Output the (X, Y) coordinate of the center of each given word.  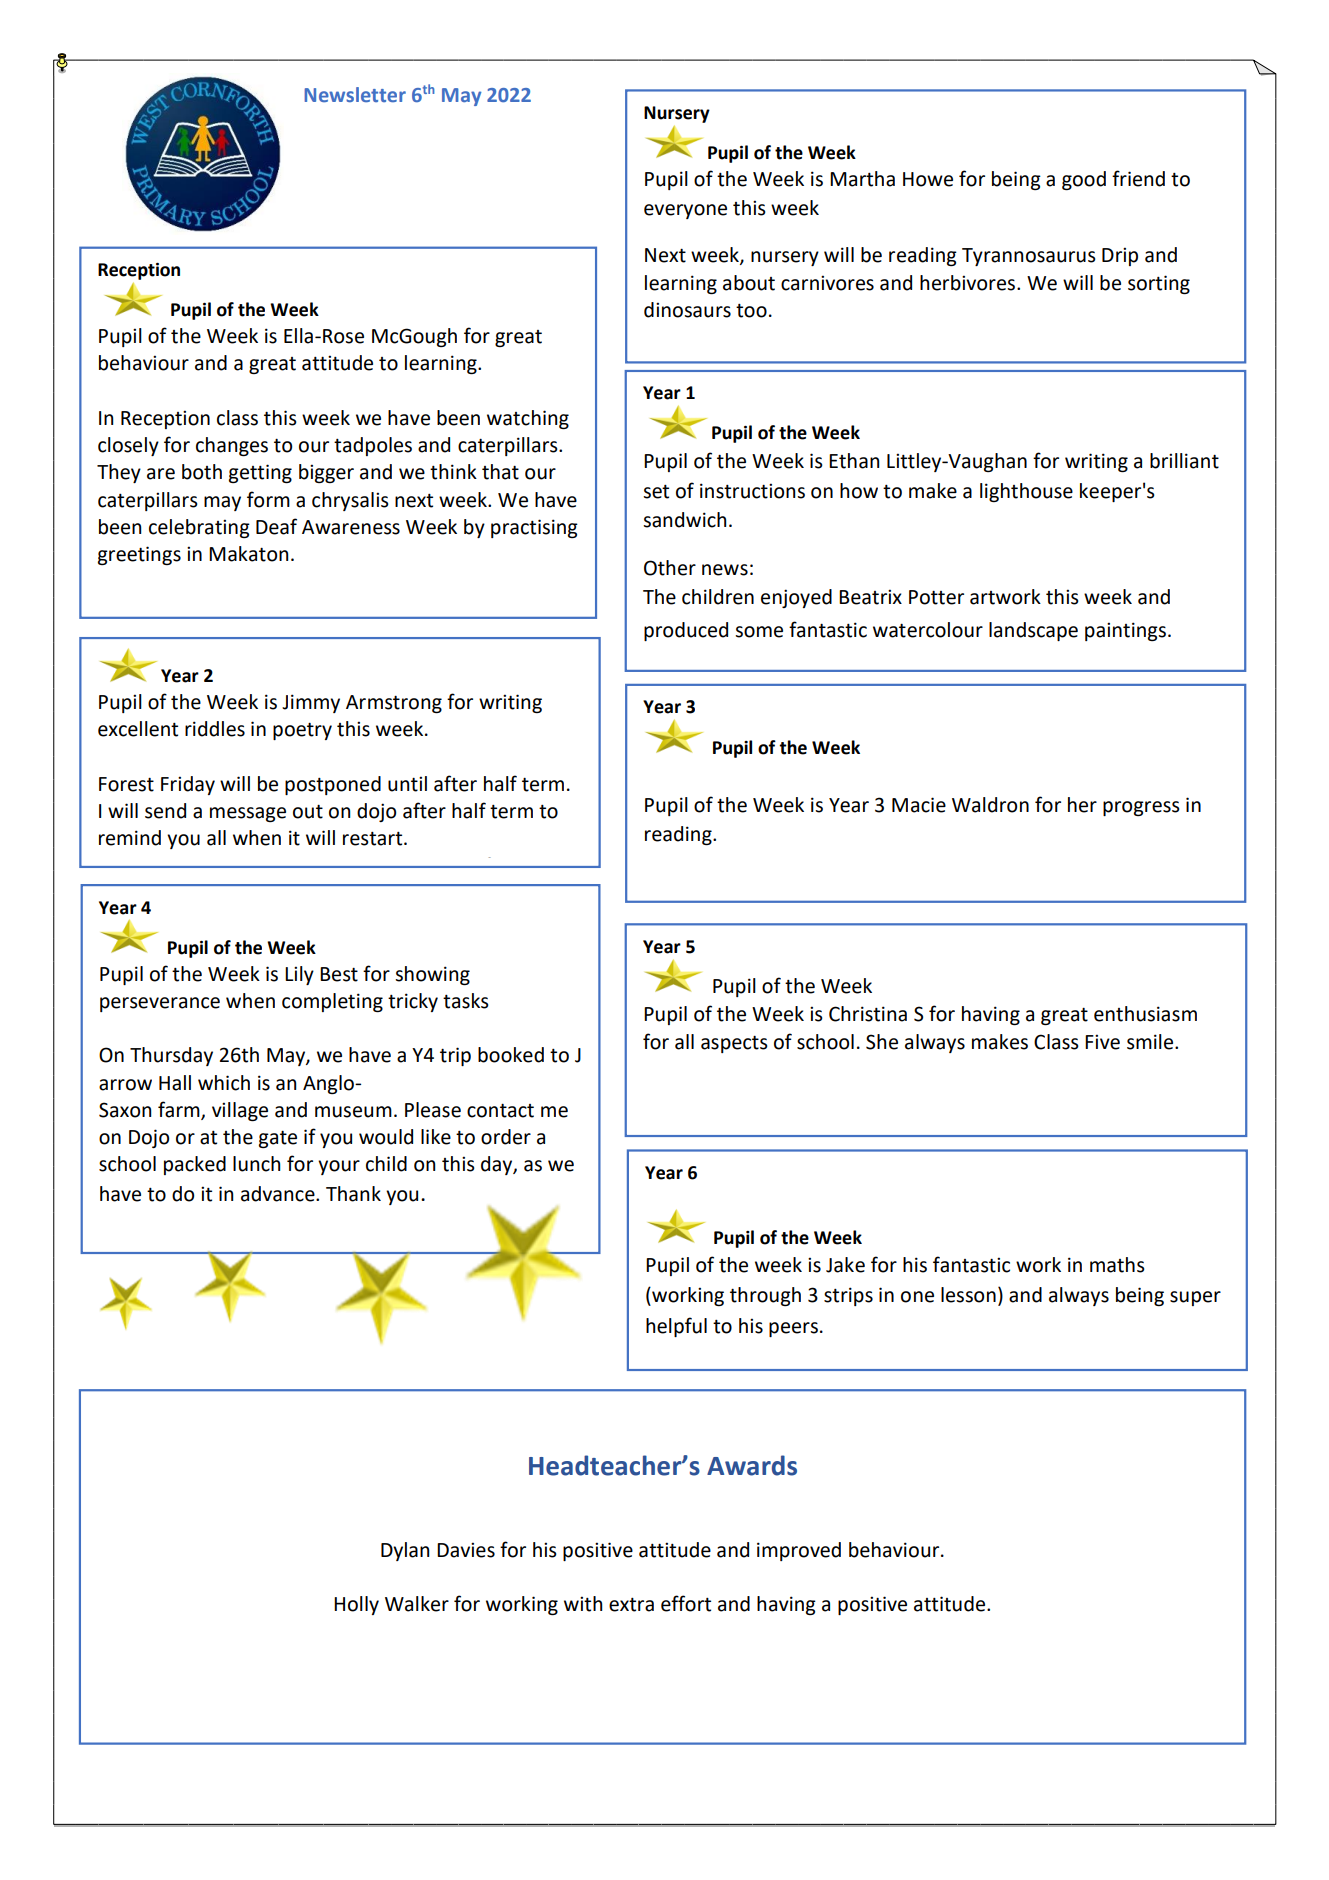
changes (232, 446)
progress (1141, 808)
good (1084, 180)
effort (686, 1603)
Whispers (271, 867)
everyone (685, 211)
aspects (734, 1044)
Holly (356, 1605)
